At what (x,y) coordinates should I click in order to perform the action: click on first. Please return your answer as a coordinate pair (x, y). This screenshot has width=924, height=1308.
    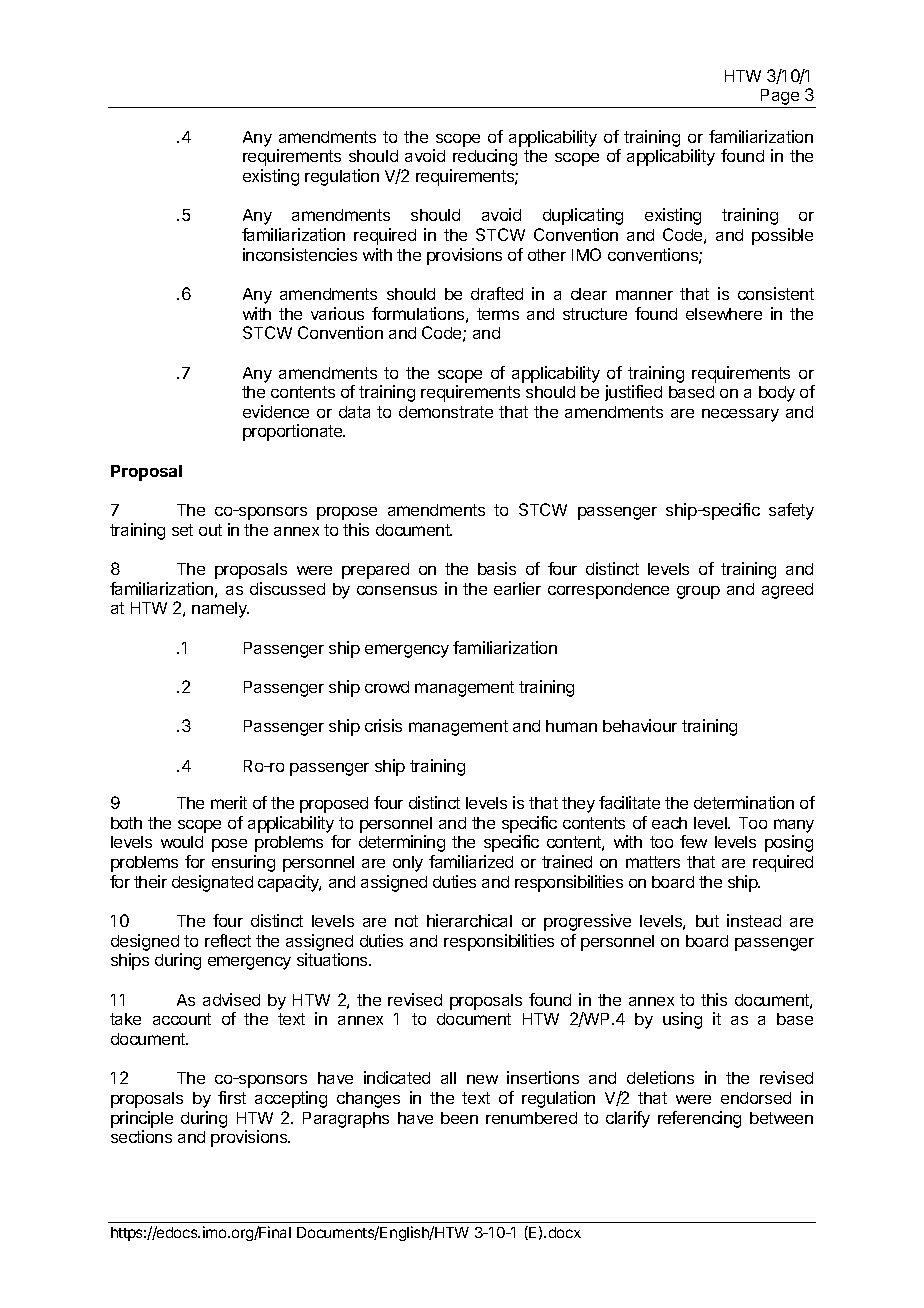
    Looking at the image, I should click on (232, 1097).
